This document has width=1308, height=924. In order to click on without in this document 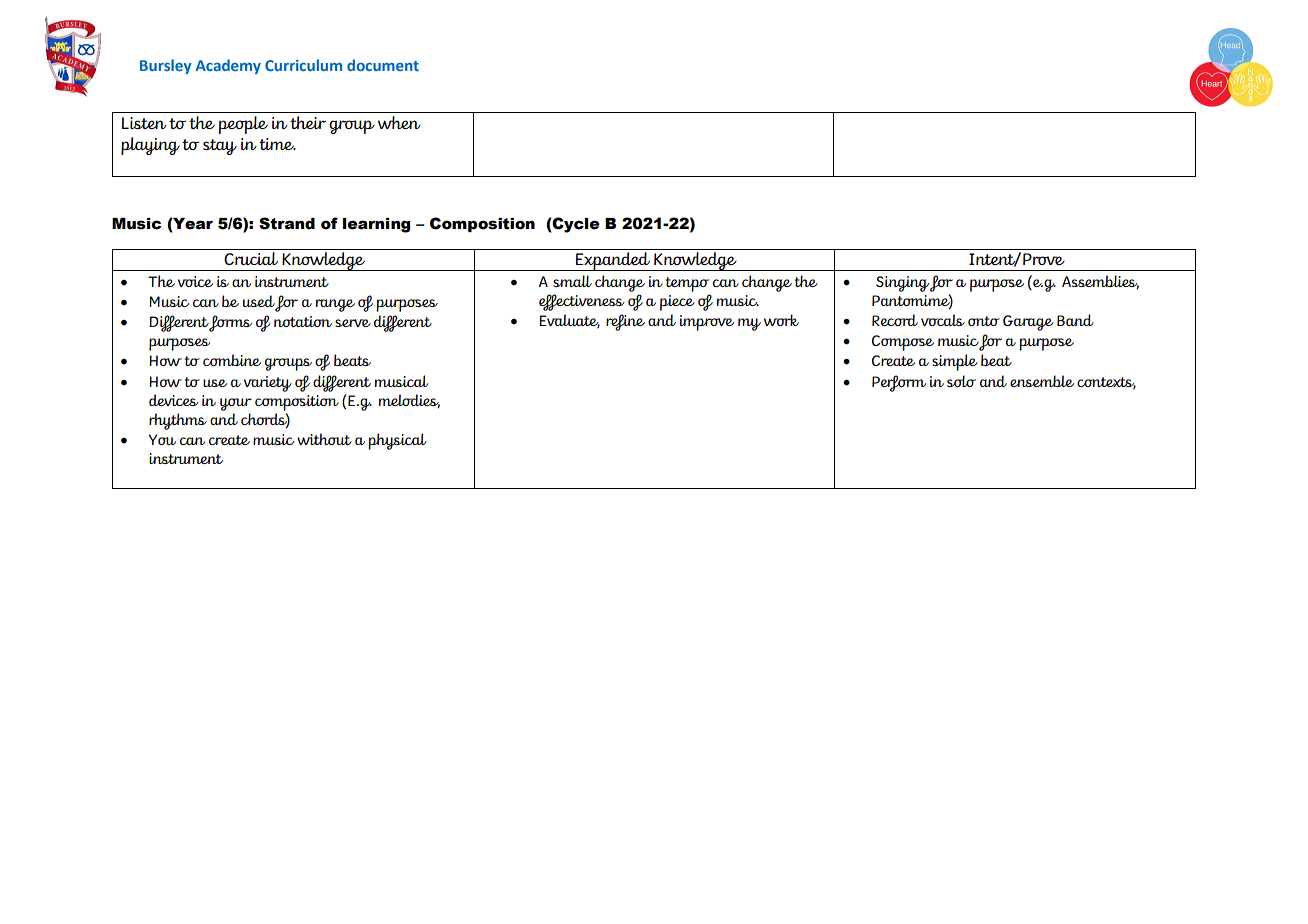, I will do `click(324, 439)`.
